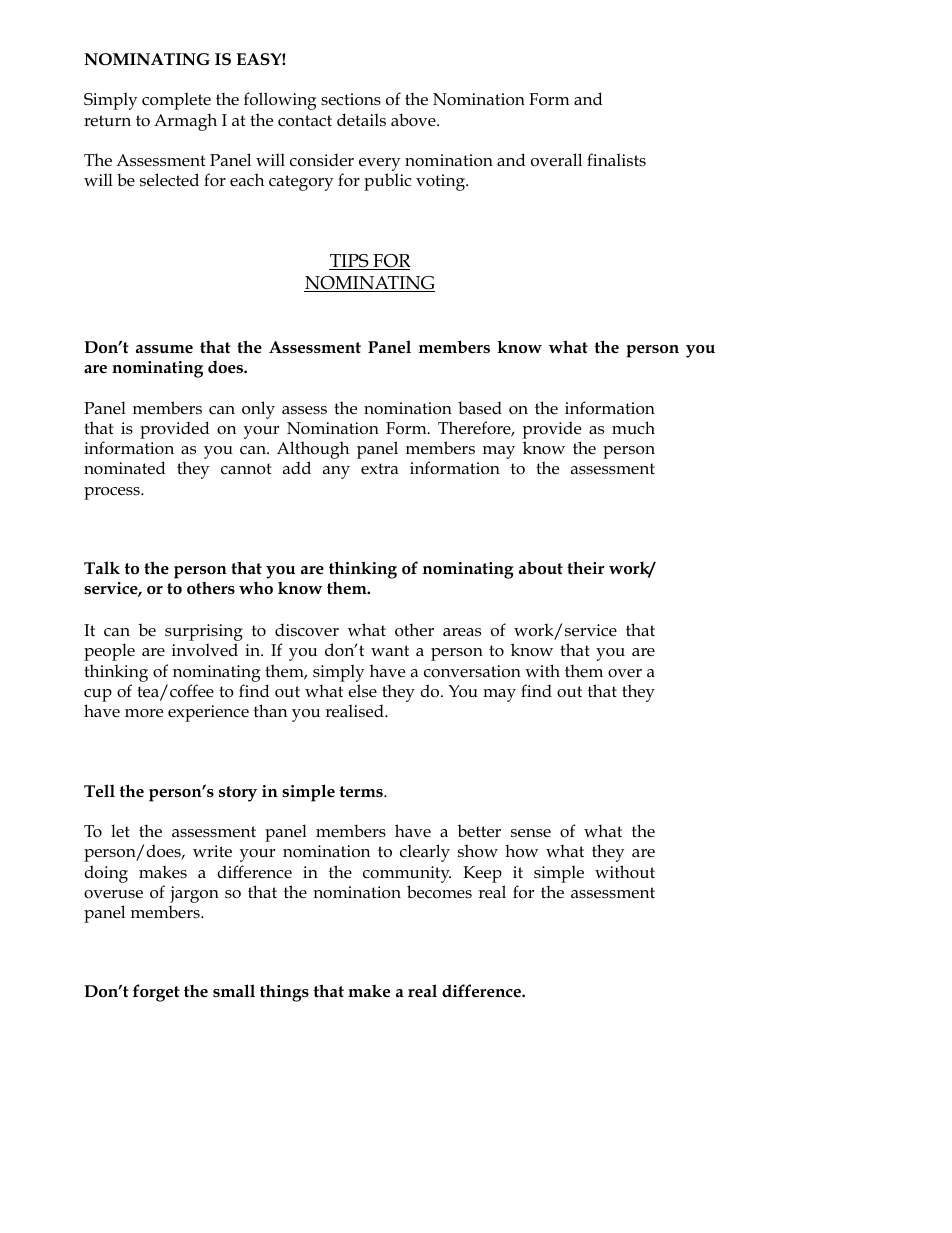  What do you see at coordinates (284, 993) in the page?
I see `things` at bounding box center [284, 993].
